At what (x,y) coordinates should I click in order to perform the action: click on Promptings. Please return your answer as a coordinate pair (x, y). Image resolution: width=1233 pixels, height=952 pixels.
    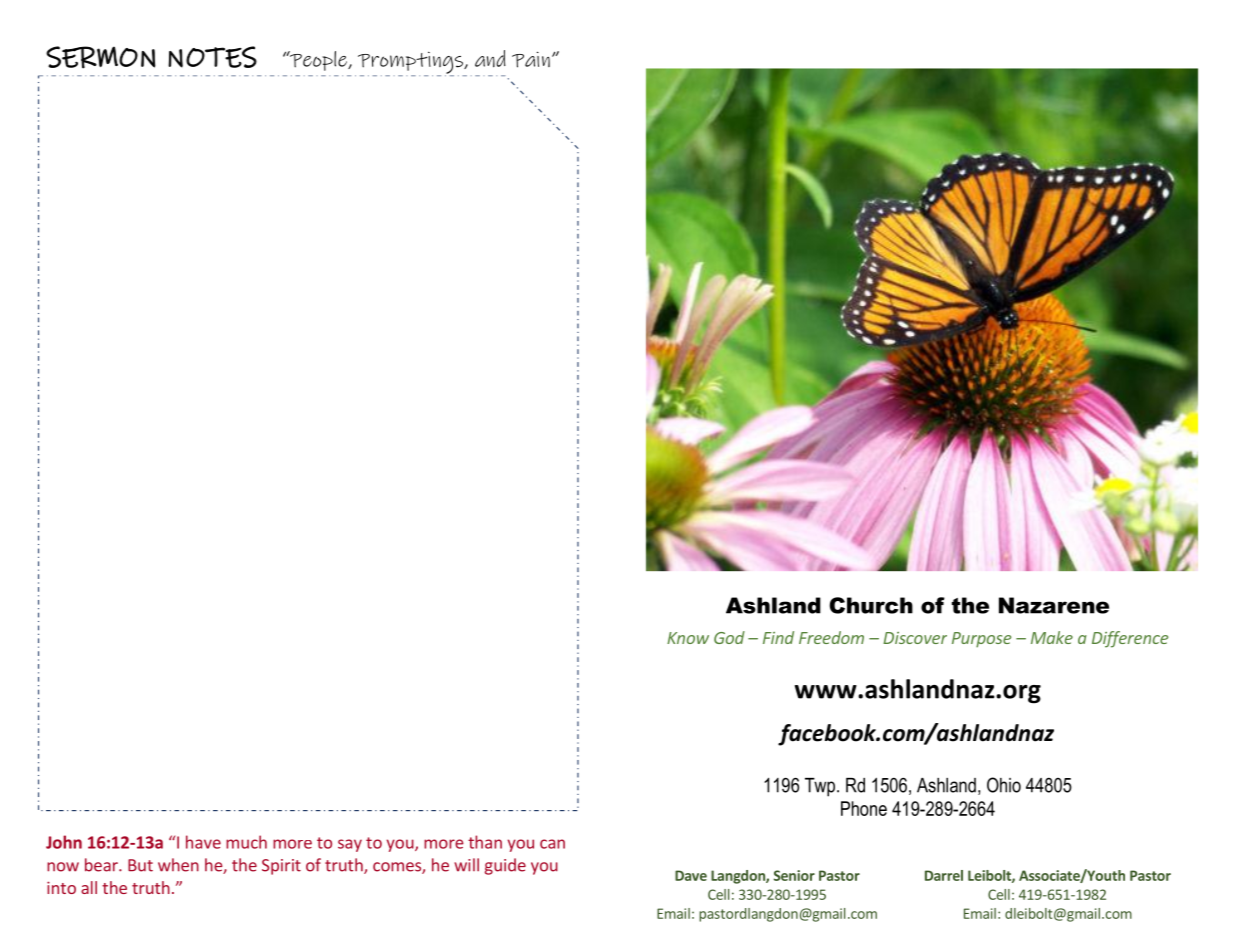
    Looking at the image, I should click on (410, 63).
